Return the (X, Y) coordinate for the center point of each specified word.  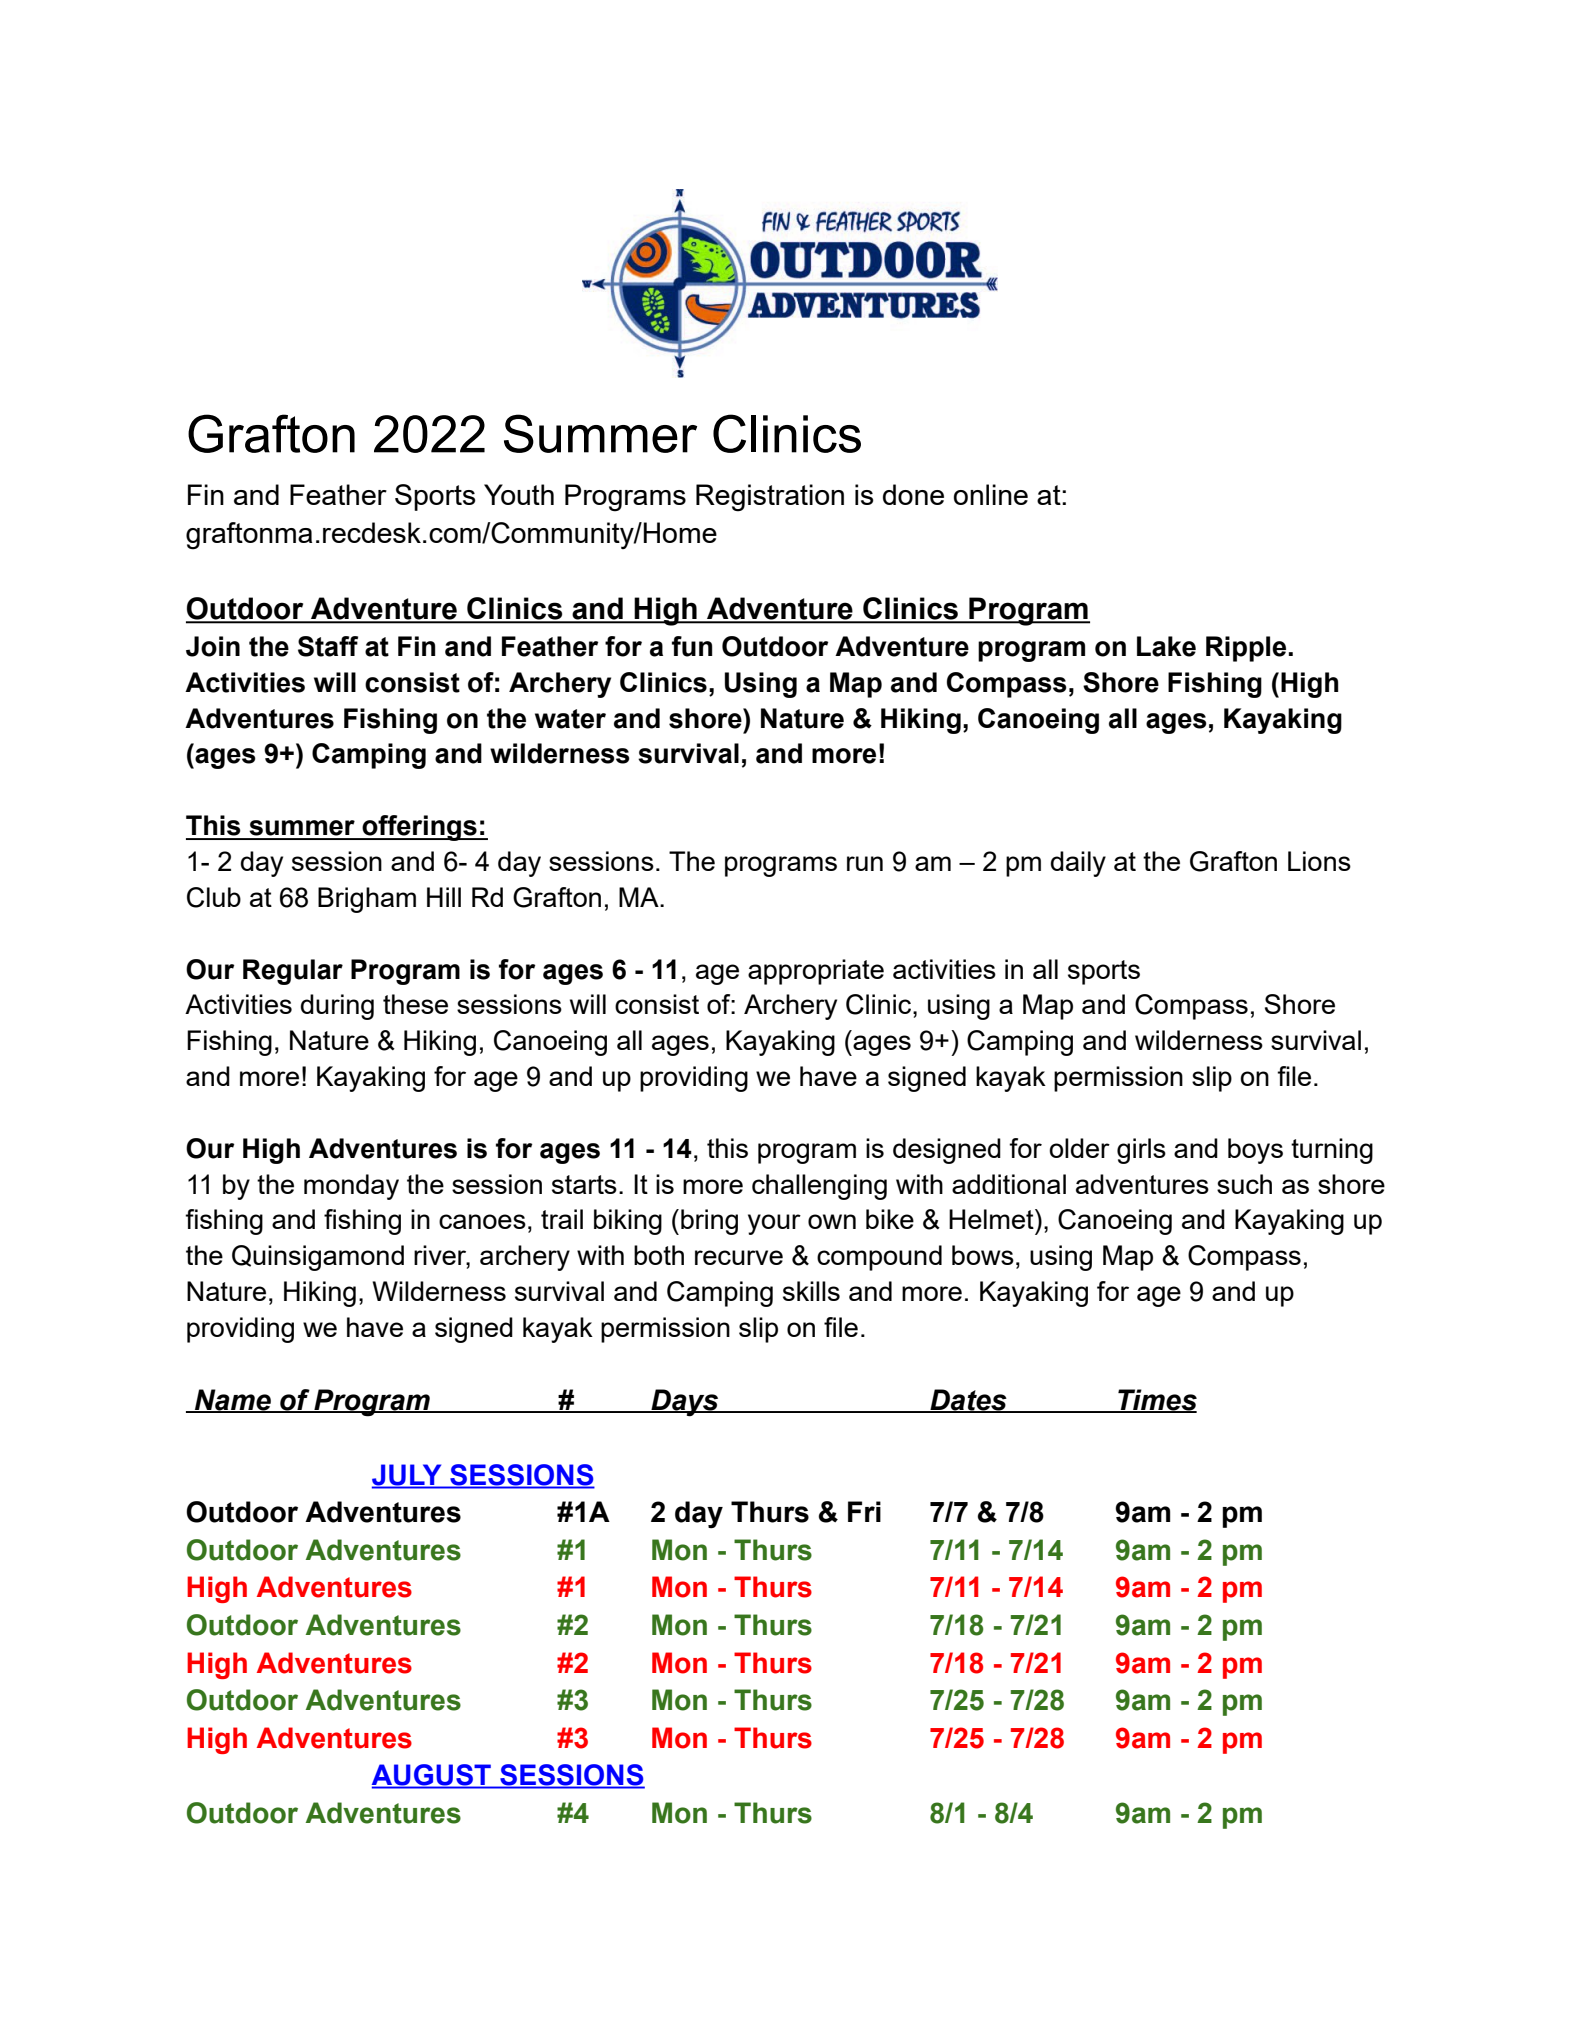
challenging (819, 1187)
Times (1156, 1401)
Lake (1166, 646)
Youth (519, 494)
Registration (770, 498)
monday (351, 1187)
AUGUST (432, 1776)
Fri (864, 1511)
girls (1141, 1151)
